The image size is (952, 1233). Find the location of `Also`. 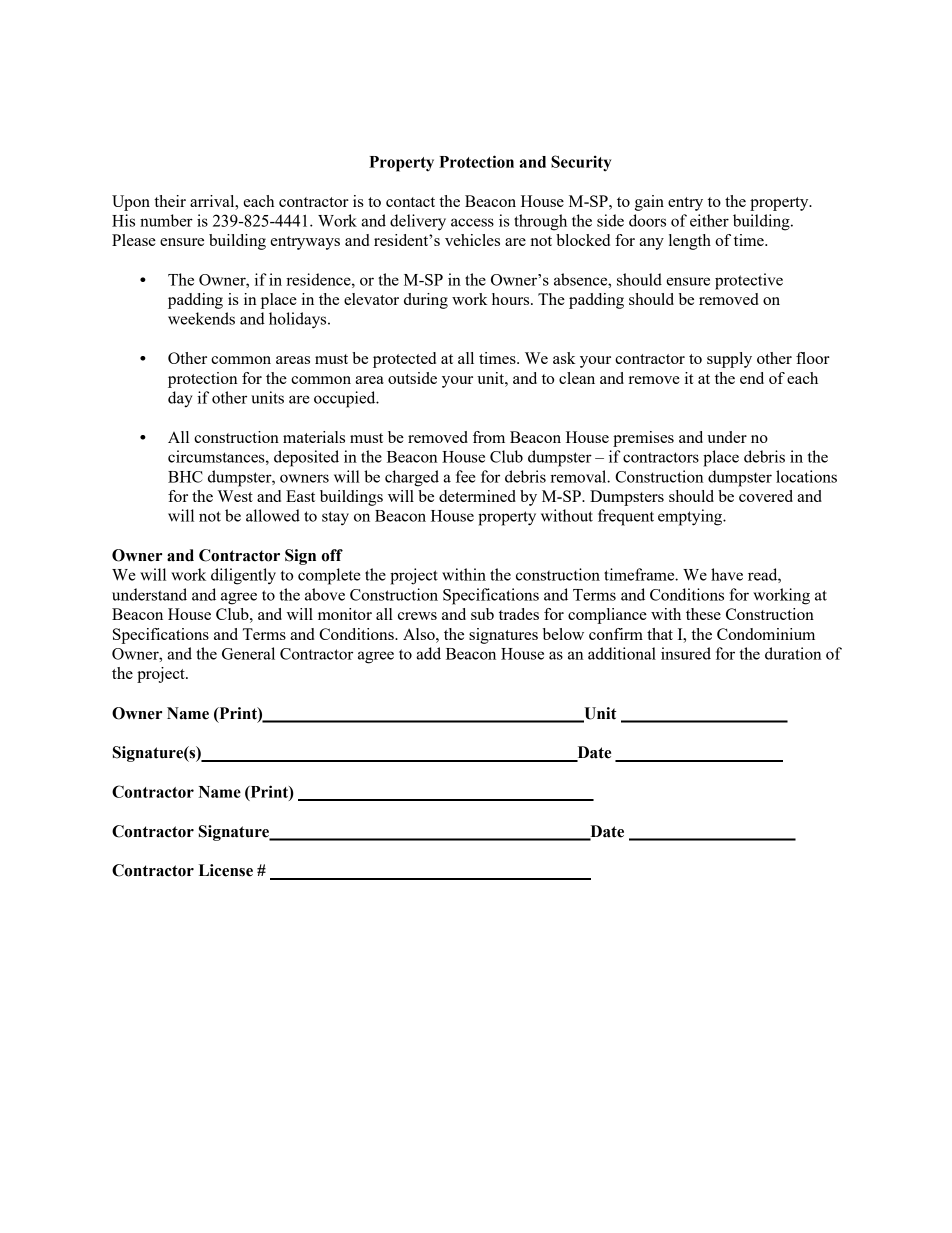

Also is located at coordinates (420, 634).
